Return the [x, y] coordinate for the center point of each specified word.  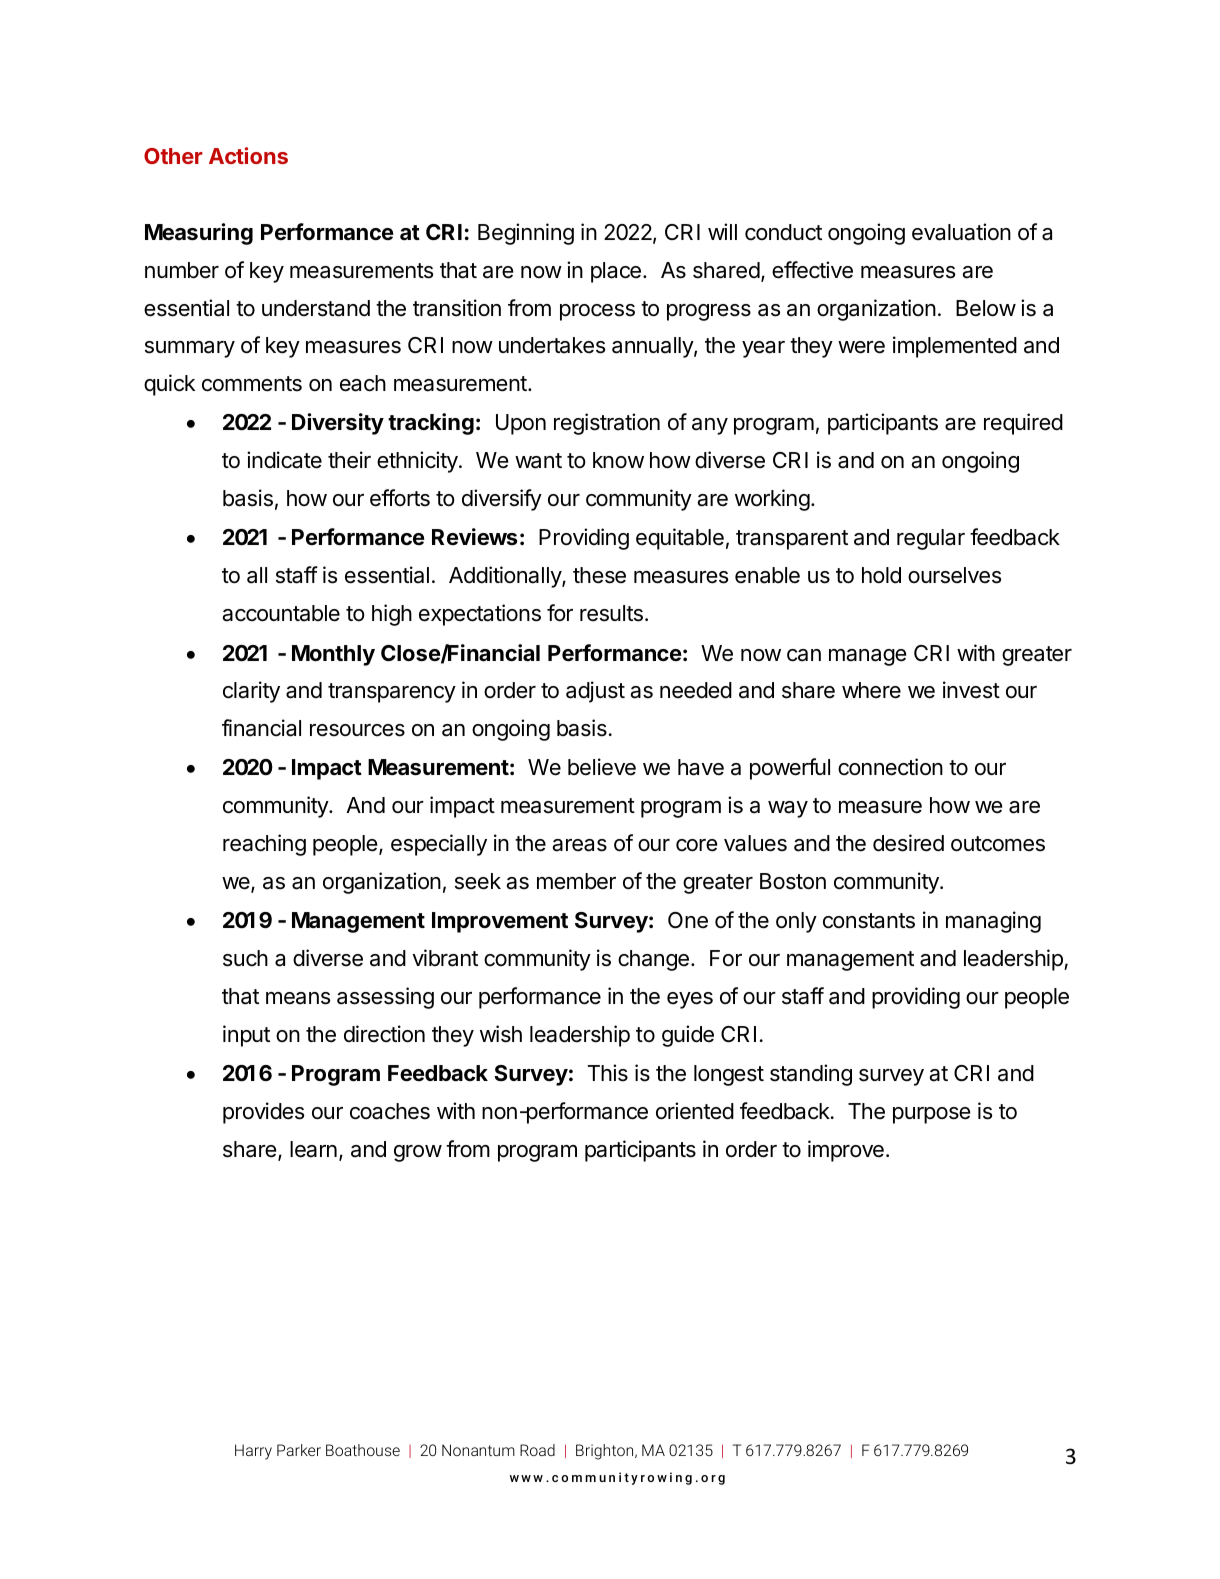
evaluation [961, 232]
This [607, 1073]
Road [537, 1450]
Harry [253, 1452]
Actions [248, 155]
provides [263, 1113]
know [618, 460]
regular [931, 539]
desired [908, 843]
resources [357, 730]
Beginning [526, 234]
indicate [284, 460]
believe [602, 767]
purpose [931, 1115]
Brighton [606, 1452]
